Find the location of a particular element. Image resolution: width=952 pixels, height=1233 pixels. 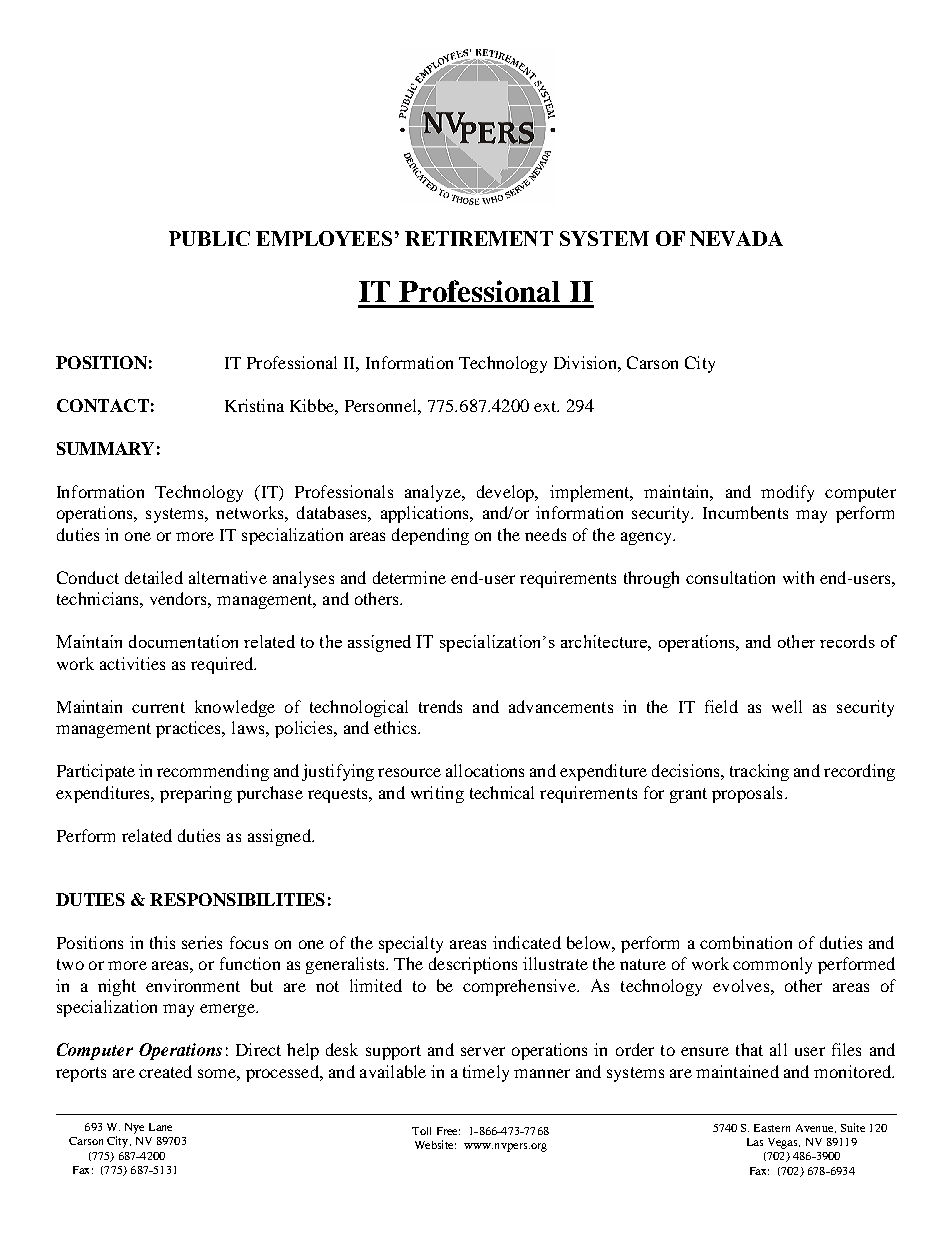

with is located at coordinates (798, 577).
